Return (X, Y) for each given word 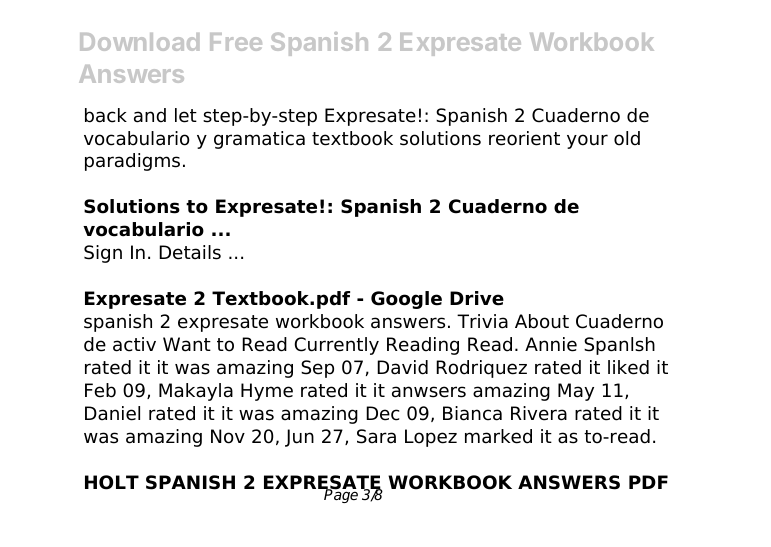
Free (236, 42)
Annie (551, 344)
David (402, 367)
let (186, 115)
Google (406, 300)
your (587, 141)
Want (187, 344)
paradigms (132, 162)
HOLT (112, 482)
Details (190, 252)
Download (139, 42)
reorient (524, 138)
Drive (477, 298)
